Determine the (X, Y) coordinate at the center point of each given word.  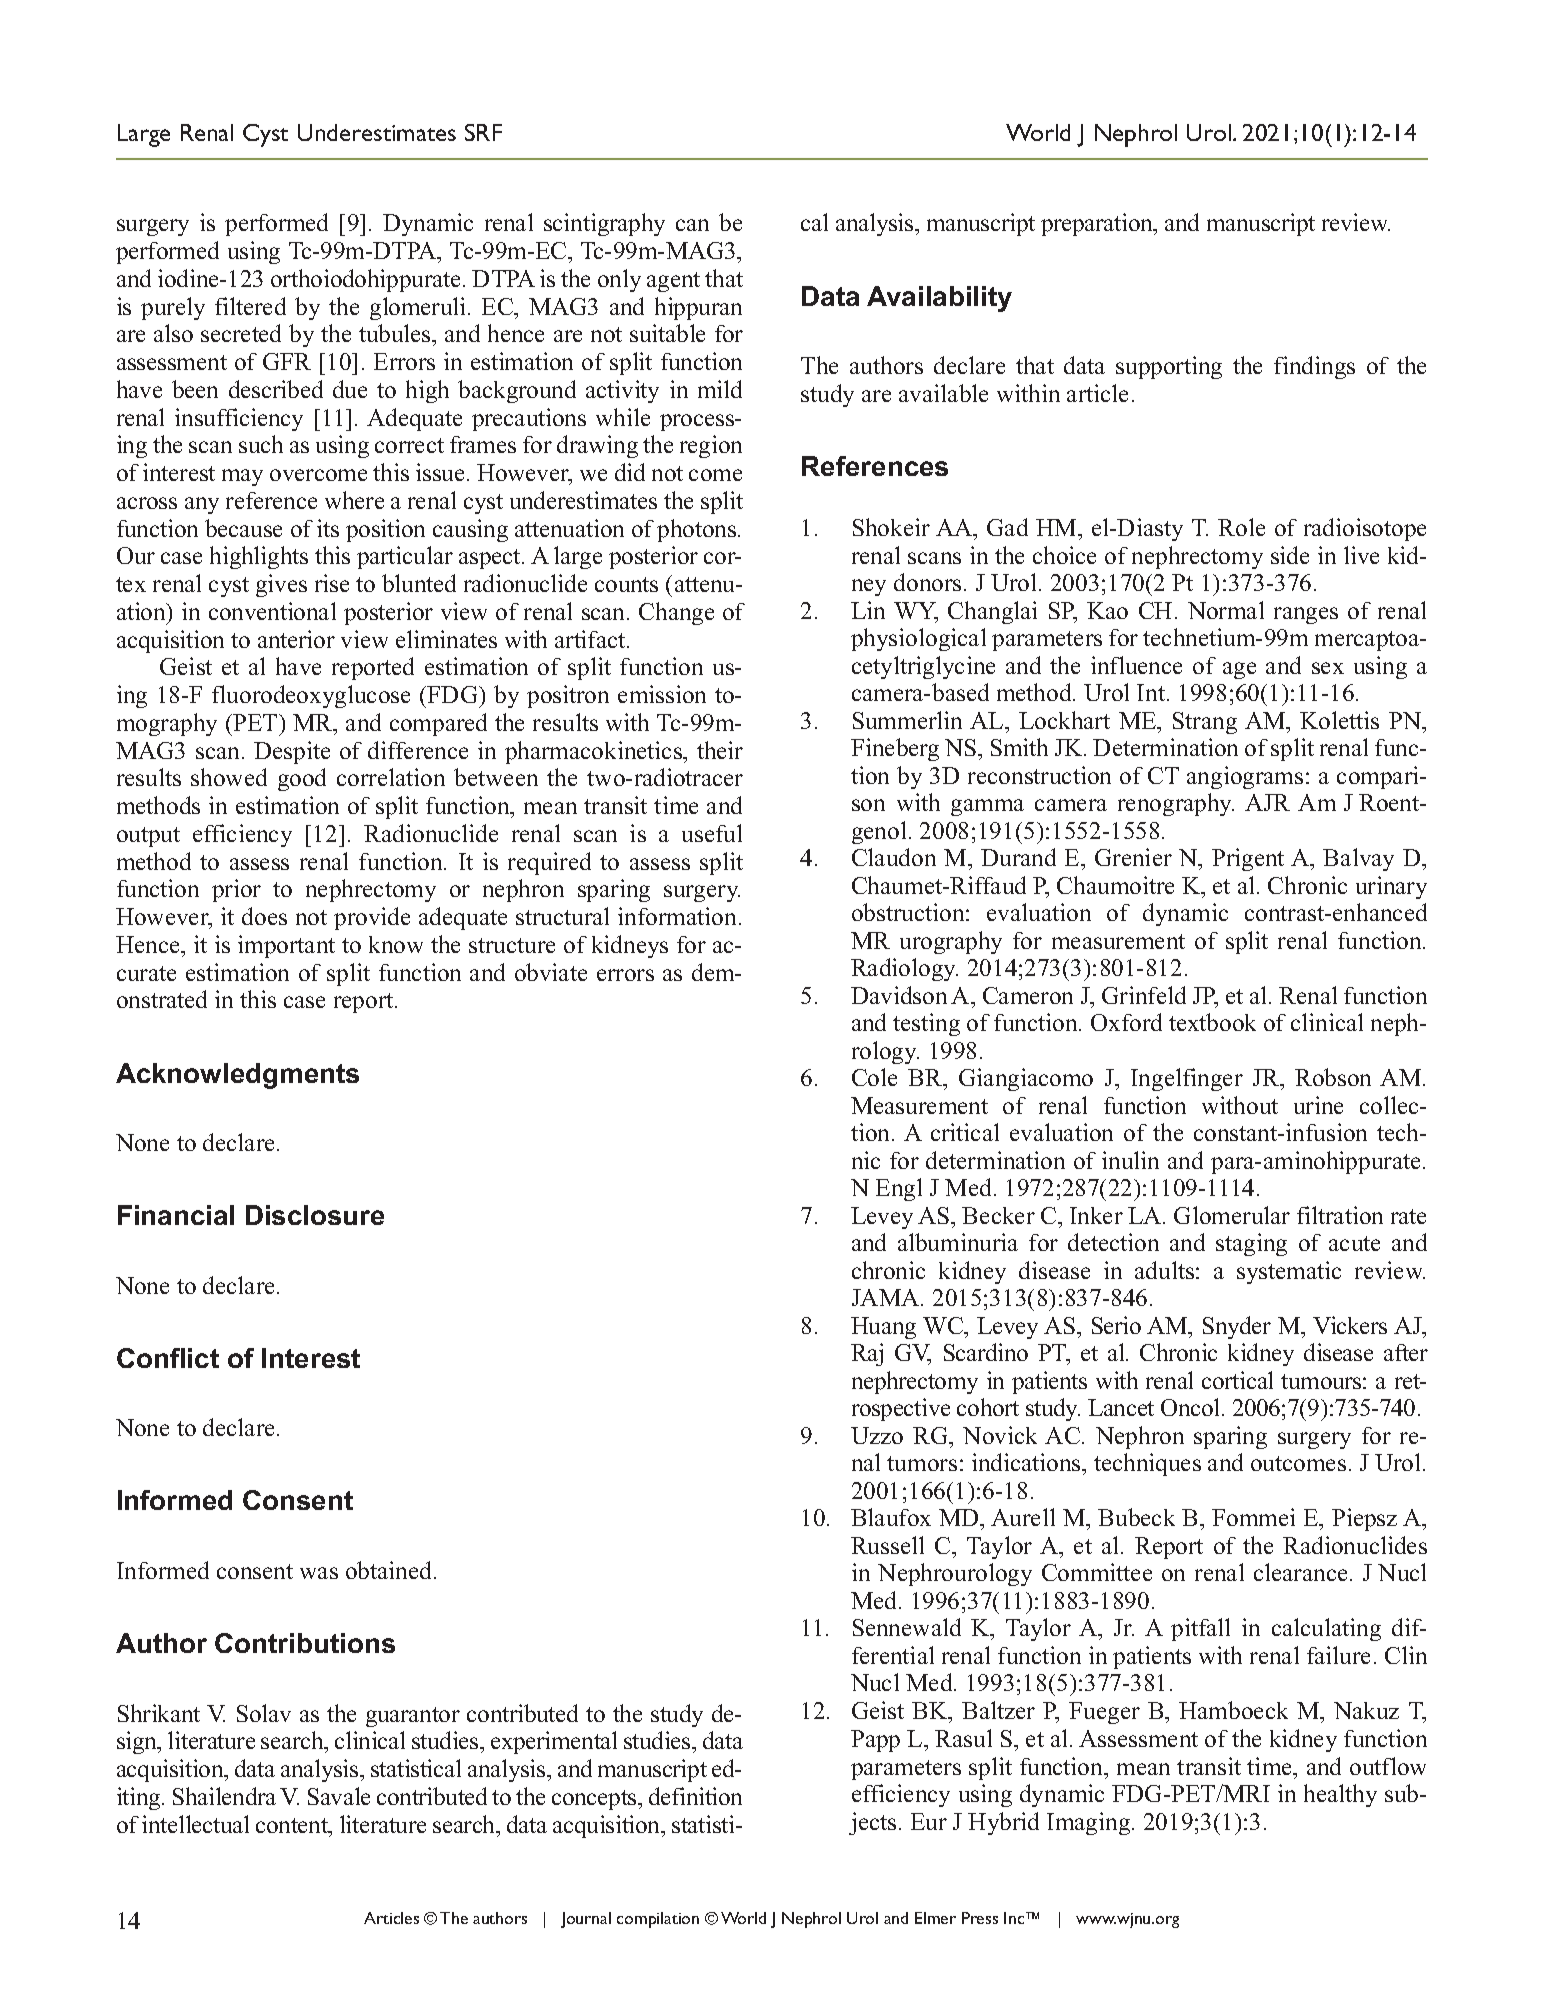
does (264, 916)
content (293, 1827)
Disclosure (315, 1215)
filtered (250, 306)
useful (712, 833)
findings (1314, 367)
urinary (1391, 887)
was (319, 1573)
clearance (1300, 1572)
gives (281, 585)
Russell (887, 1545)
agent (673, 282)
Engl (899, 1189)
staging (1251, 1244)
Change (676, 613)
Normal (1226, 610)
